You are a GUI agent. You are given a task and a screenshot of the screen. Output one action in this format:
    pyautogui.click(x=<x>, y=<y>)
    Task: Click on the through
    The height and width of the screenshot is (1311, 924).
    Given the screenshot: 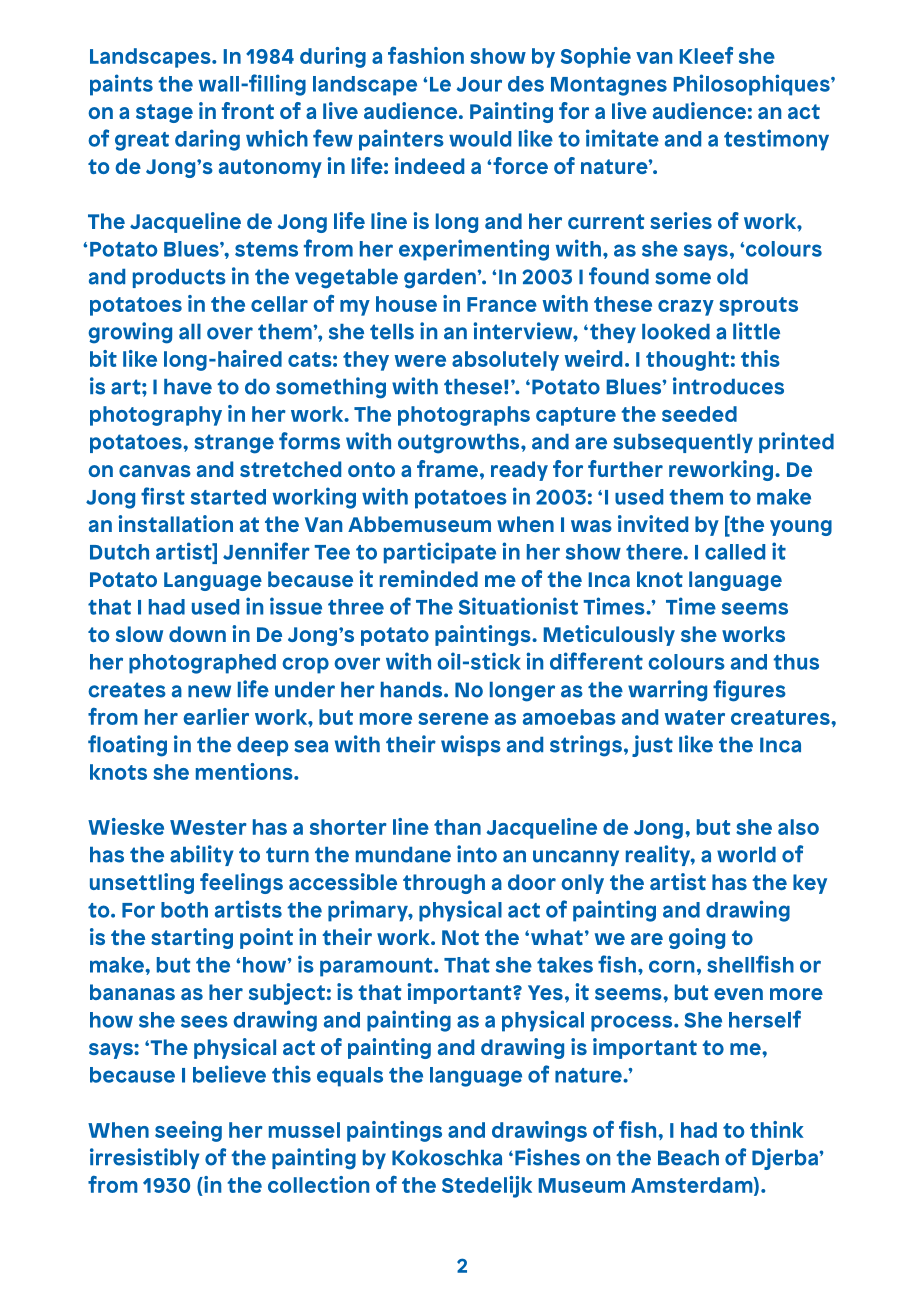 What is the action you would take?
    pyautogui.click(x=444, y=884)
